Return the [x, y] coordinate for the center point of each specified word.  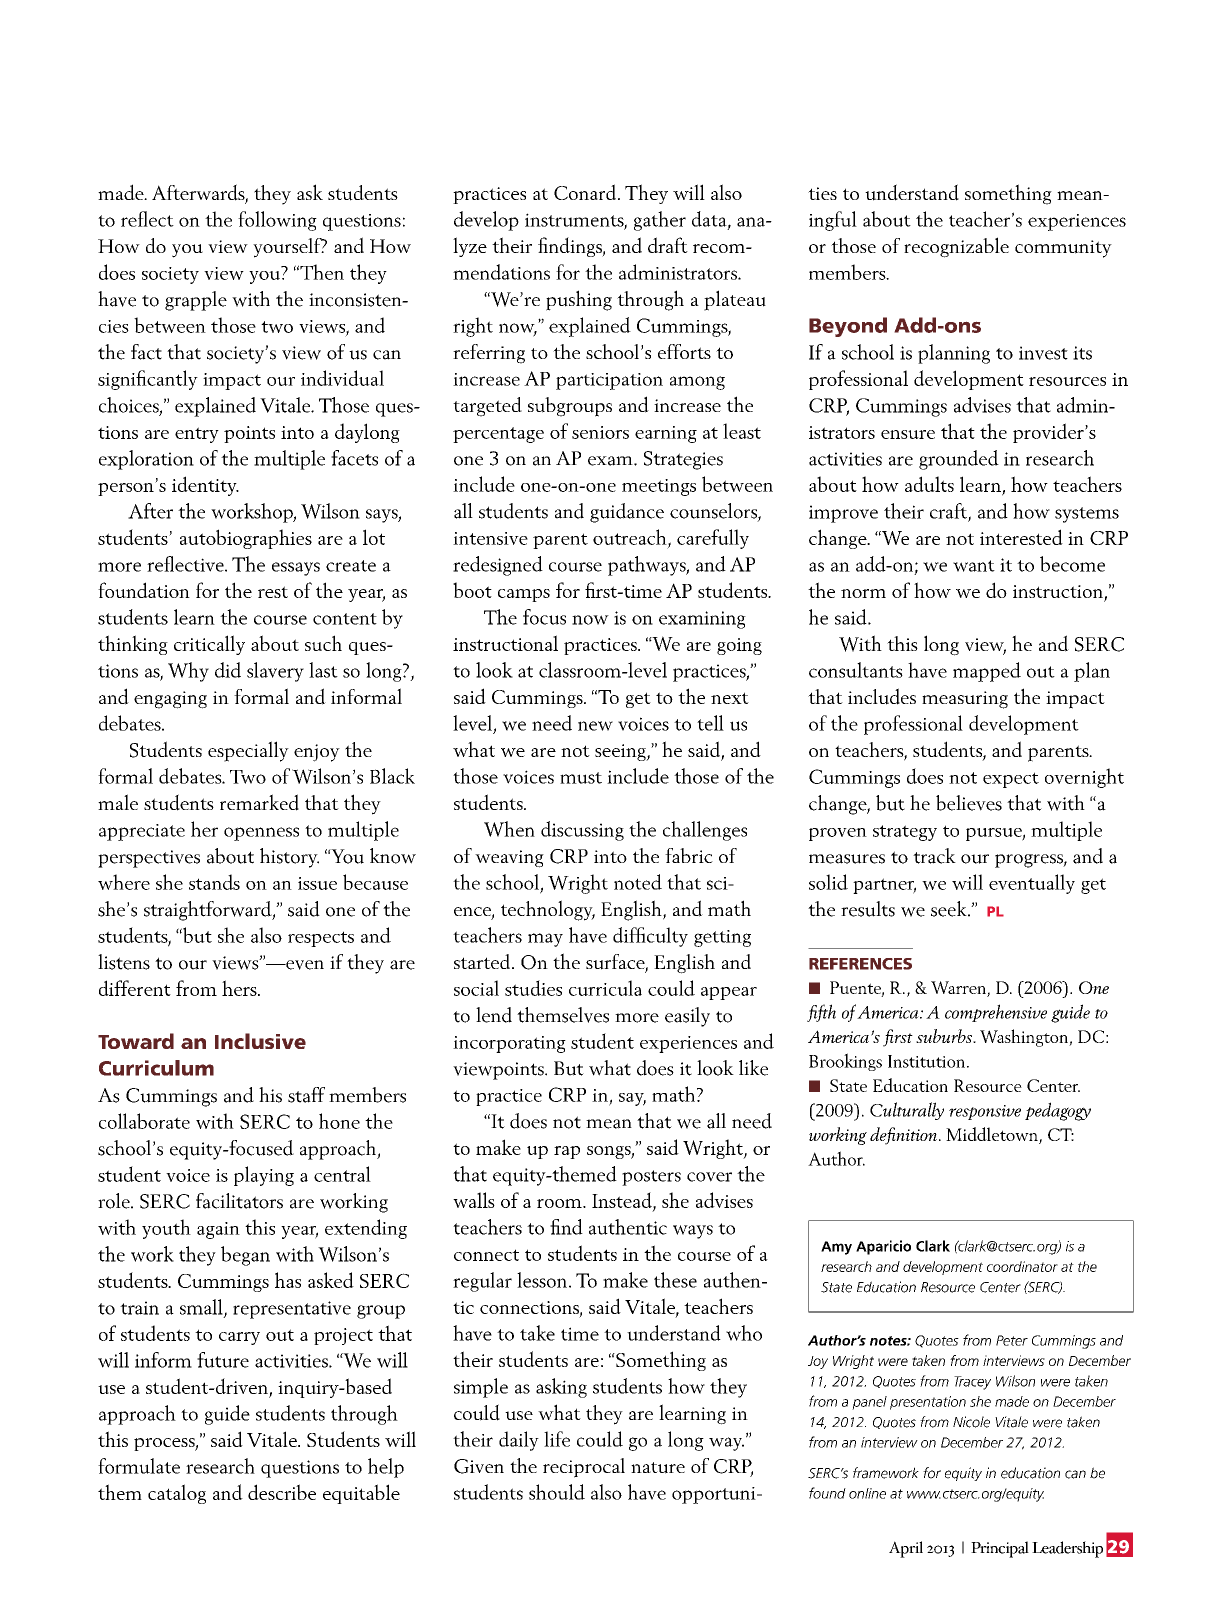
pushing [579, 300]
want [974, 566]
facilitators [239, 1201]
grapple [196, 301]
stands [214, 882]
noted [638, 882]
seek [950, 909]
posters [651, 1178]
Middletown [993, 1135]
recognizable [956, 247]
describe [282, 1492]
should [557, 1492]
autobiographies [246, 539]
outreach [631, 538]
